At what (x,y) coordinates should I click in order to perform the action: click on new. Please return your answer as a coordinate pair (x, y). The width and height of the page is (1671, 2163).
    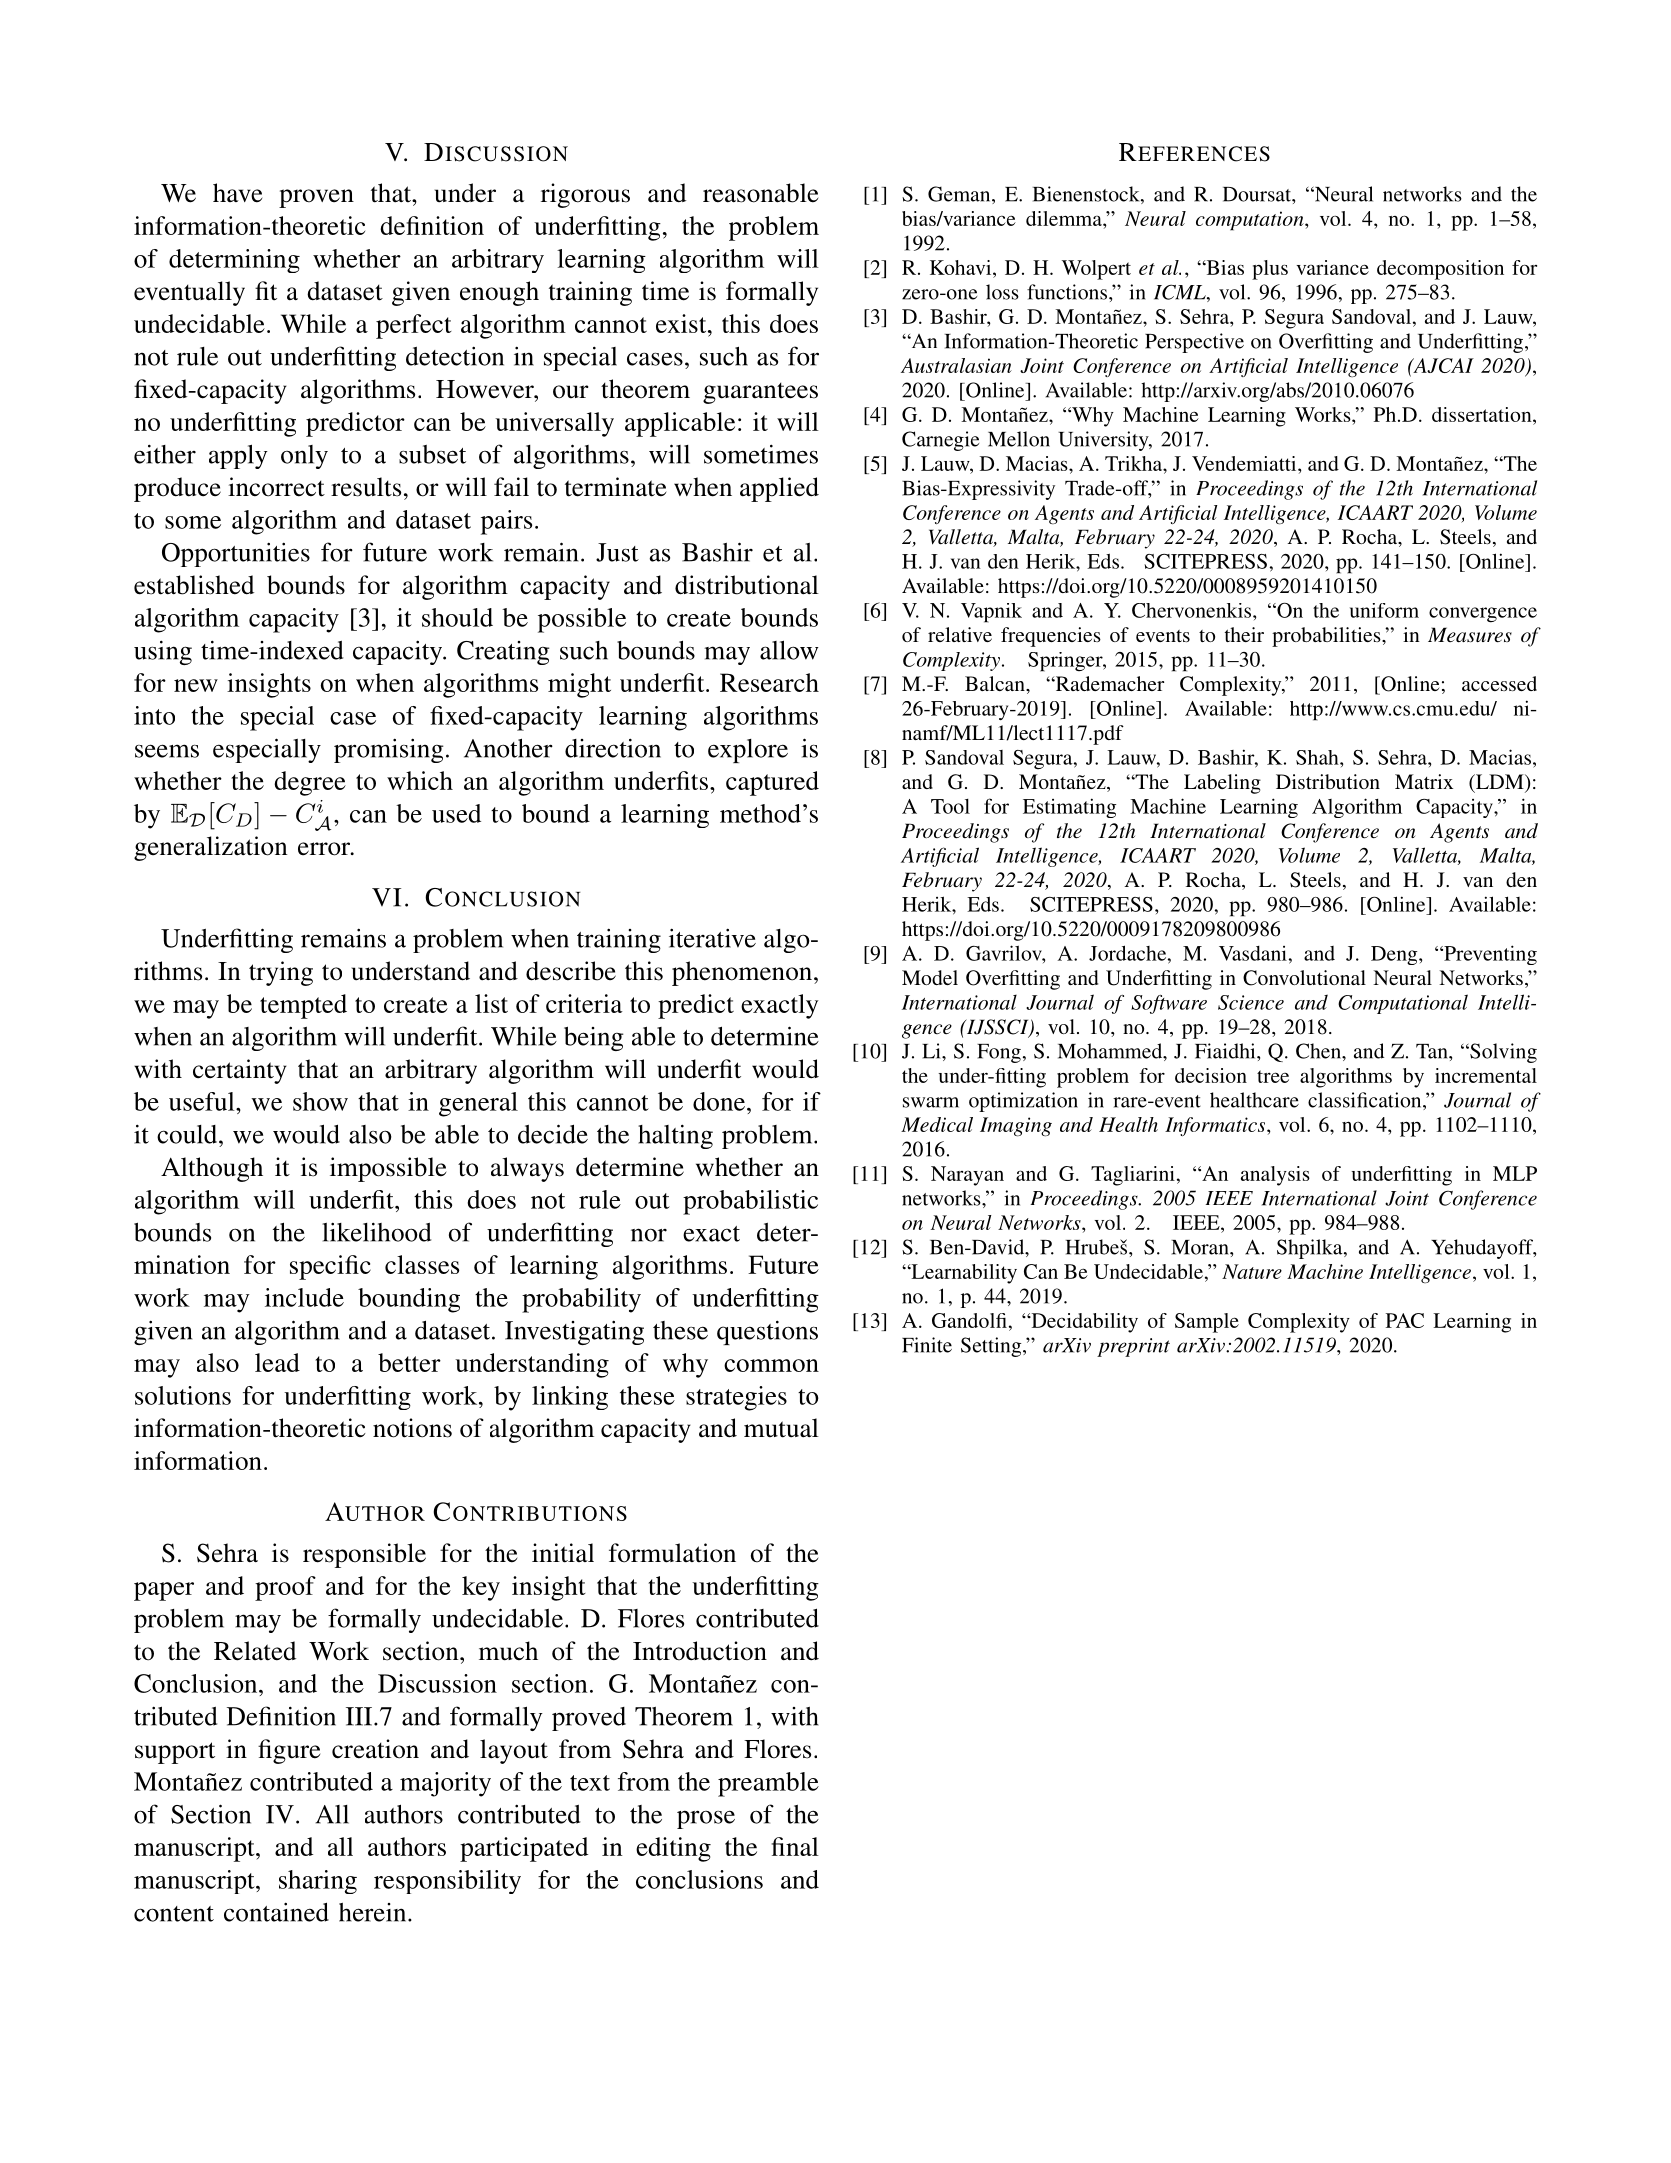
    Looking at the image, I should click on (196, 685).
